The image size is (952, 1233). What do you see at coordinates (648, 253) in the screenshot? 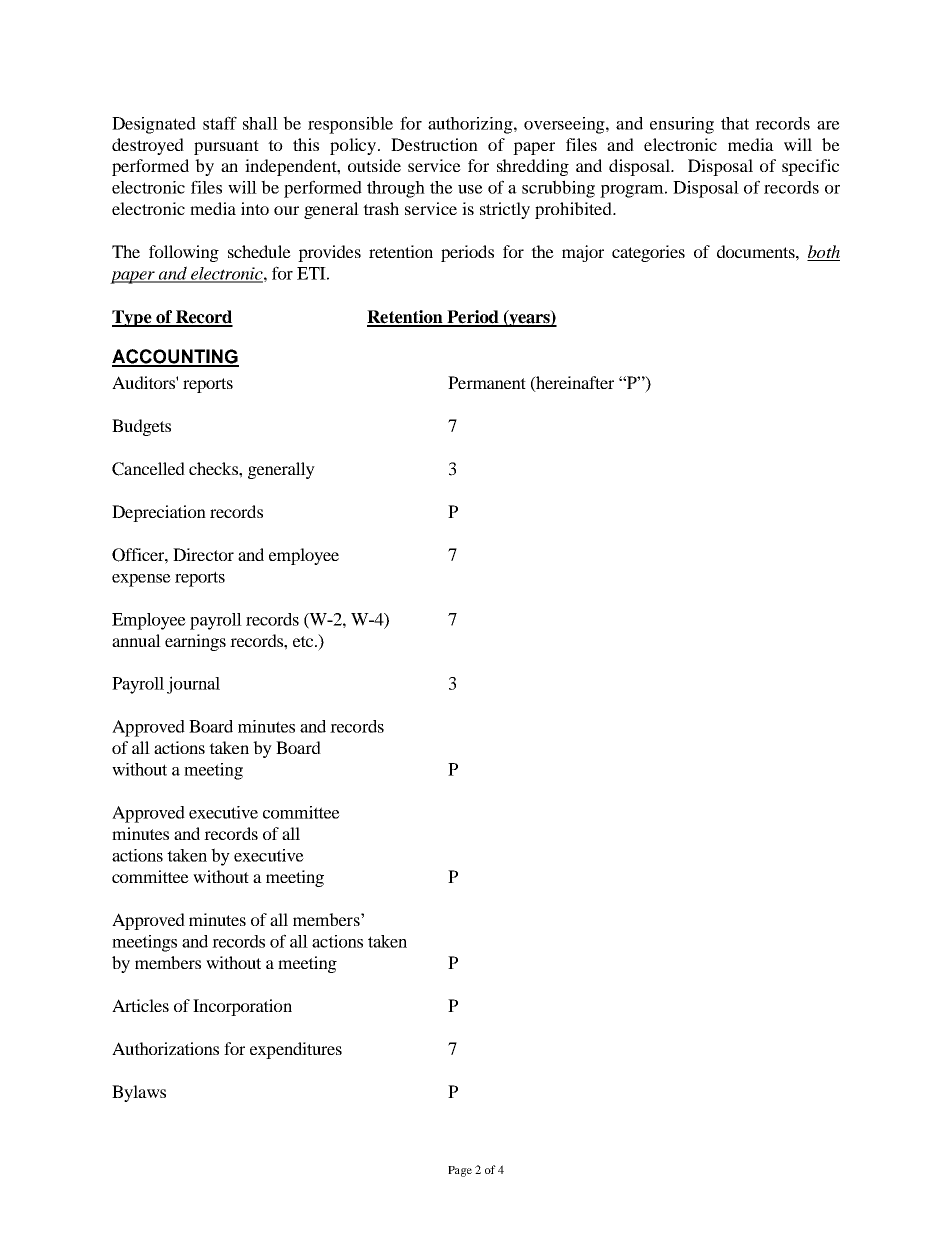
I see `categories` at bounding box center [648, 253].
